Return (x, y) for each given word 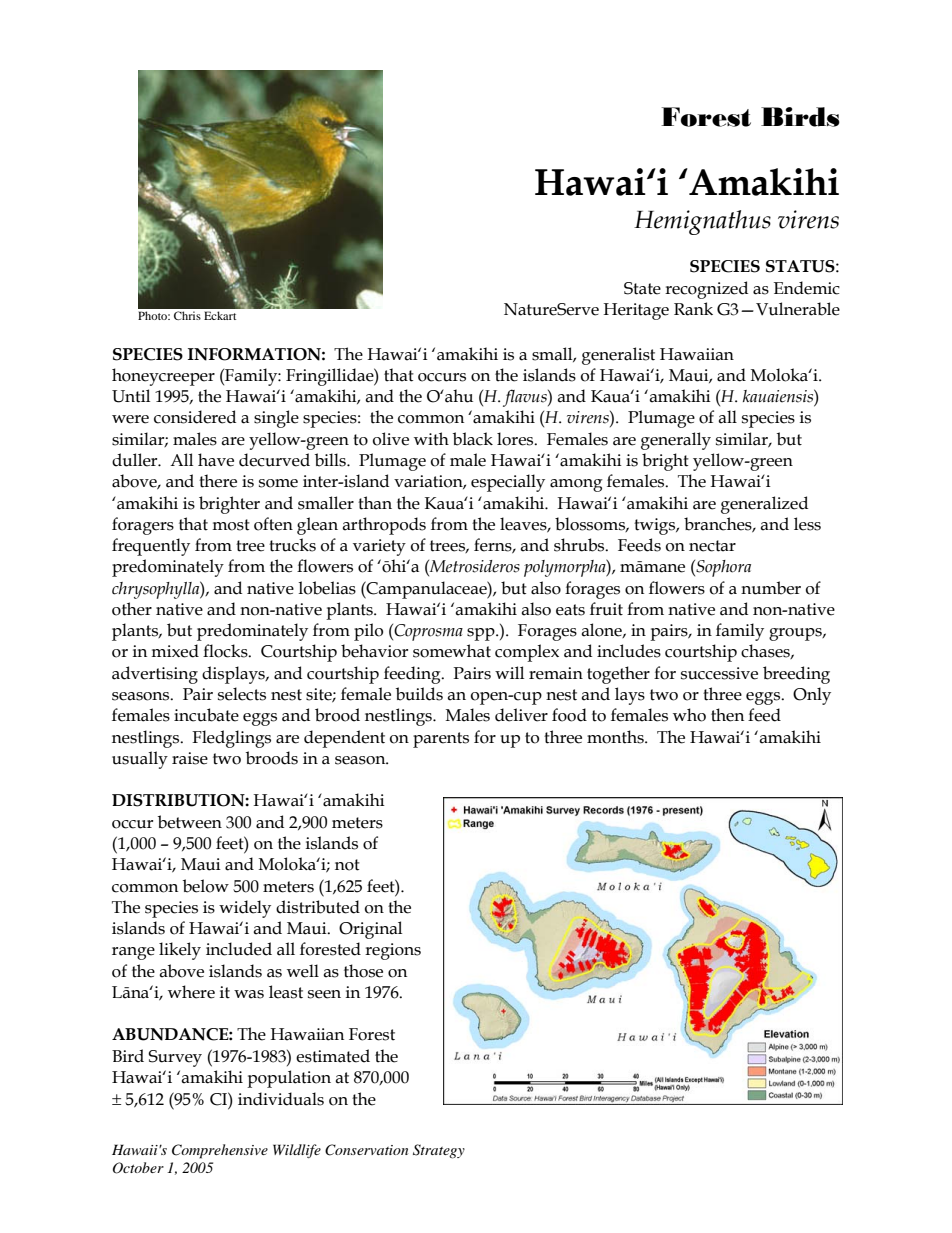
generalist (618, 356)
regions (393, 951)
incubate (206, 715)
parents (441, 740)
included (239, 949)
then (727, 715)
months (616, 737)
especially (508, 483)
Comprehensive (220, 1151)
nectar (712, 546)
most (231, 525)
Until (131, 396)
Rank (693, 309)
